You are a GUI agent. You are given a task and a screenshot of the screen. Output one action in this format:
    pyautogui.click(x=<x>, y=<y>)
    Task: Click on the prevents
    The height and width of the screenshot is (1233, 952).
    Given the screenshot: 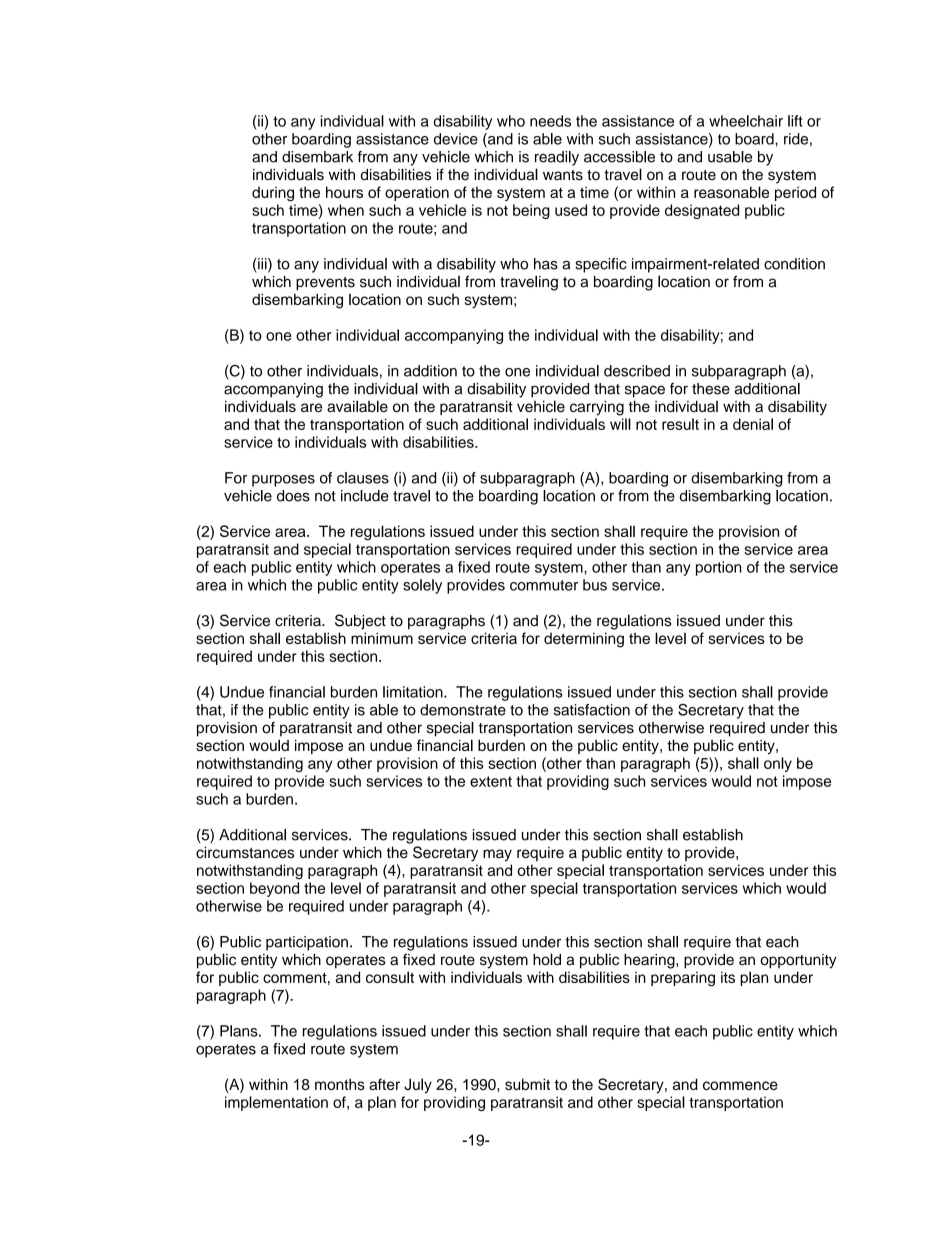 What is the action you would take?
    pyautogui.click(x=325, y=284)
